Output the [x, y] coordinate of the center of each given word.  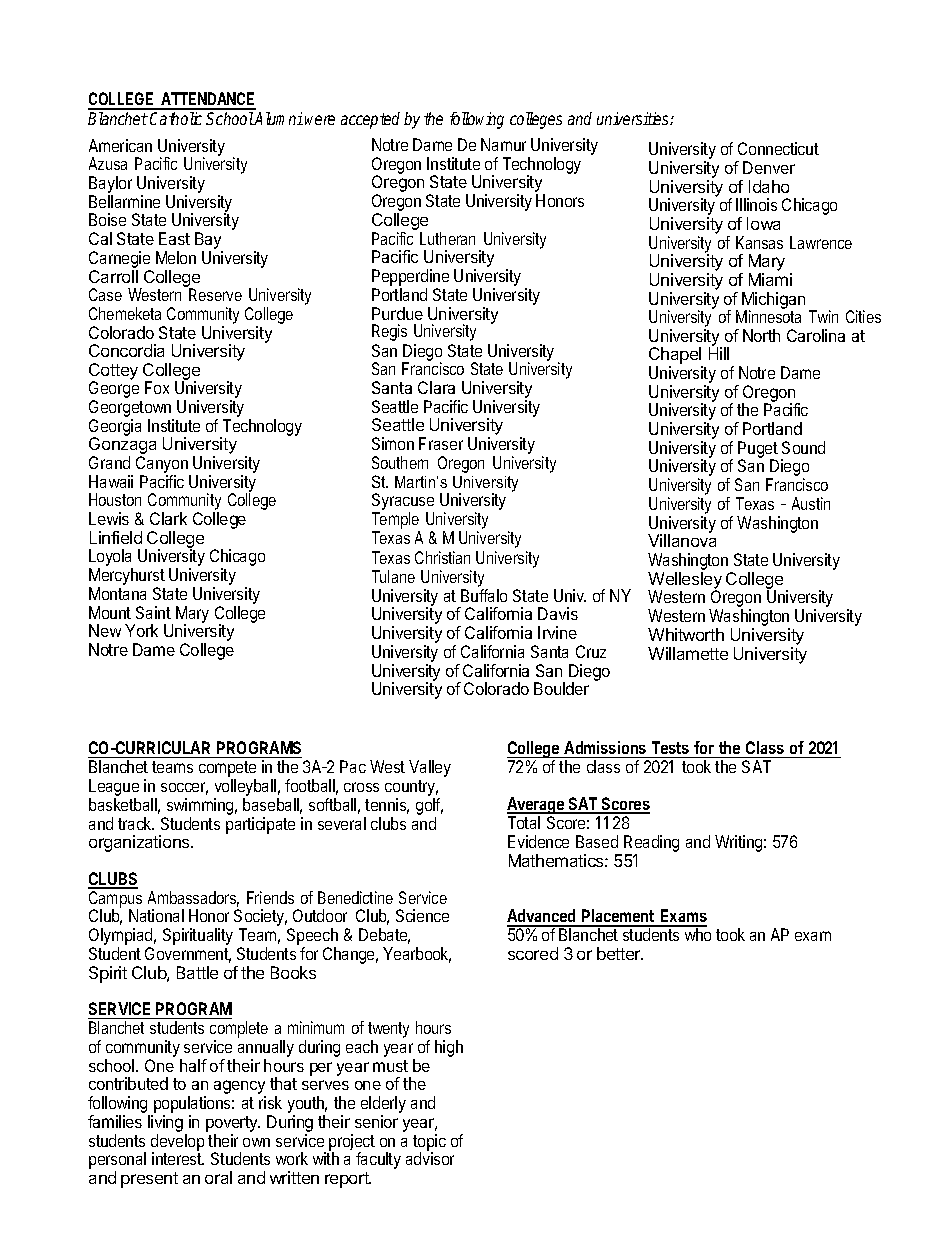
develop [177, 1143]
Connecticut [778, 148]
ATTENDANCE [207, 100]
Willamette [688, 653]
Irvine [557, 632]
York [141, 630]
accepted [370, 120]
